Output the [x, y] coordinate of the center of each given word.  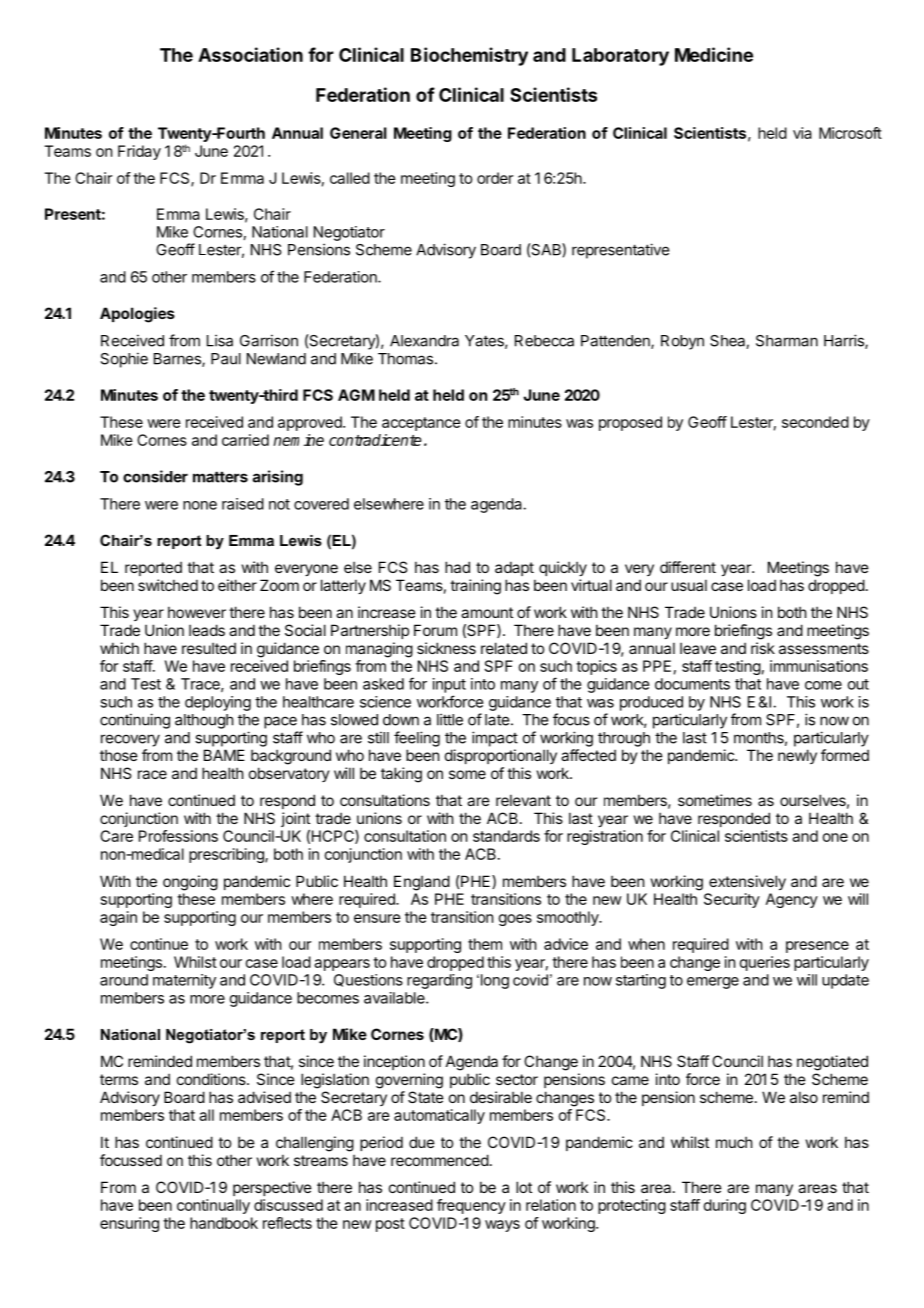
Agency [792, 900]
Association [250, 54]
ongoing [190, 883]
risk [763, 648]
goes [515, 920]
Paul [226, 359]
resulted [209, 648]
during [725, 1206]
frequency [471, 1206]
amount [487, 612]
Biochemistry [469, 56]
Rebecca [544, 341]
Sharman [787, 341]
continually [213, 1206]
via [802, 133]
